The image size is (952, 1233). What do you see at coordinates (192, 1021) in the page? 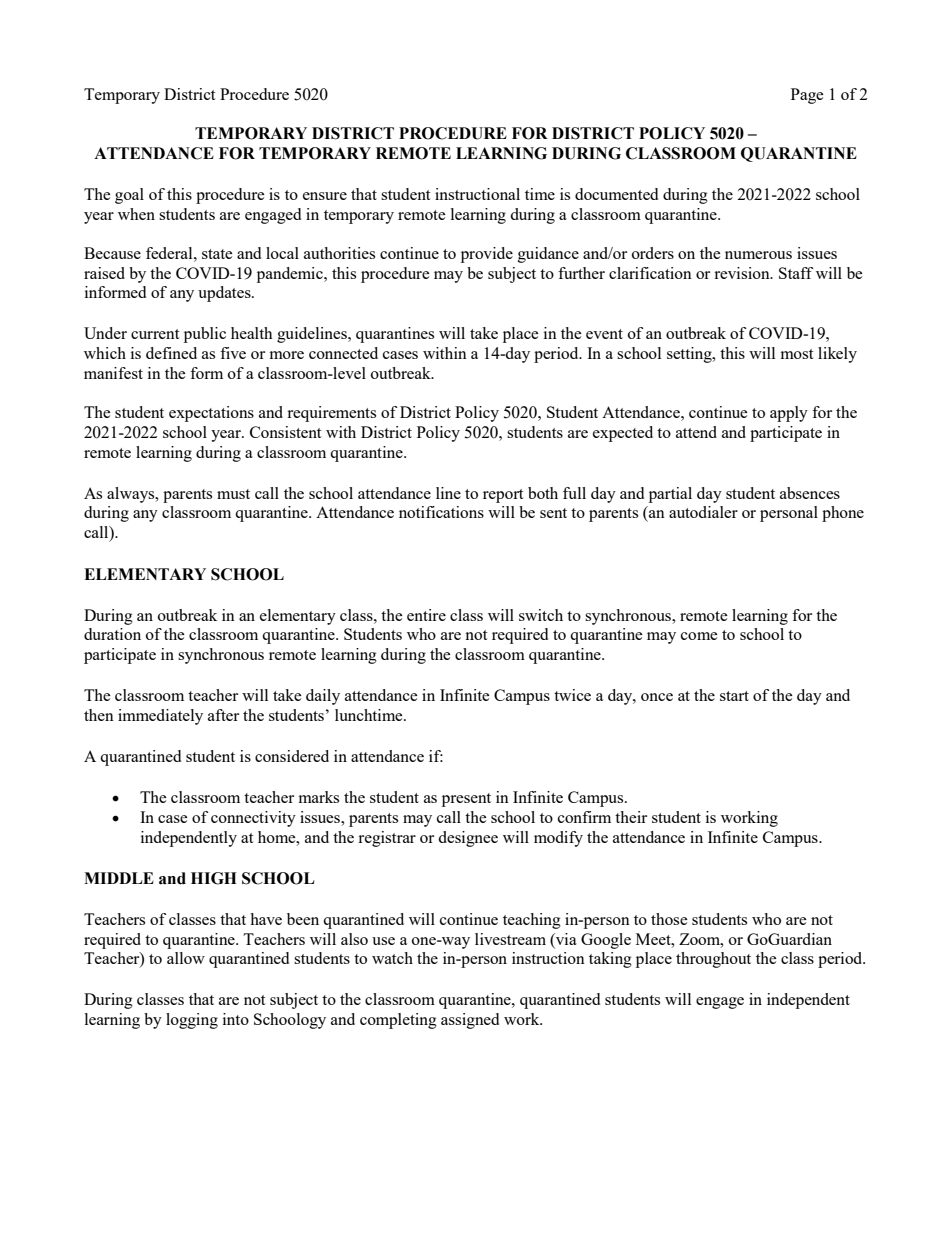
I see `logging` at bounding box center [192, 1021].
